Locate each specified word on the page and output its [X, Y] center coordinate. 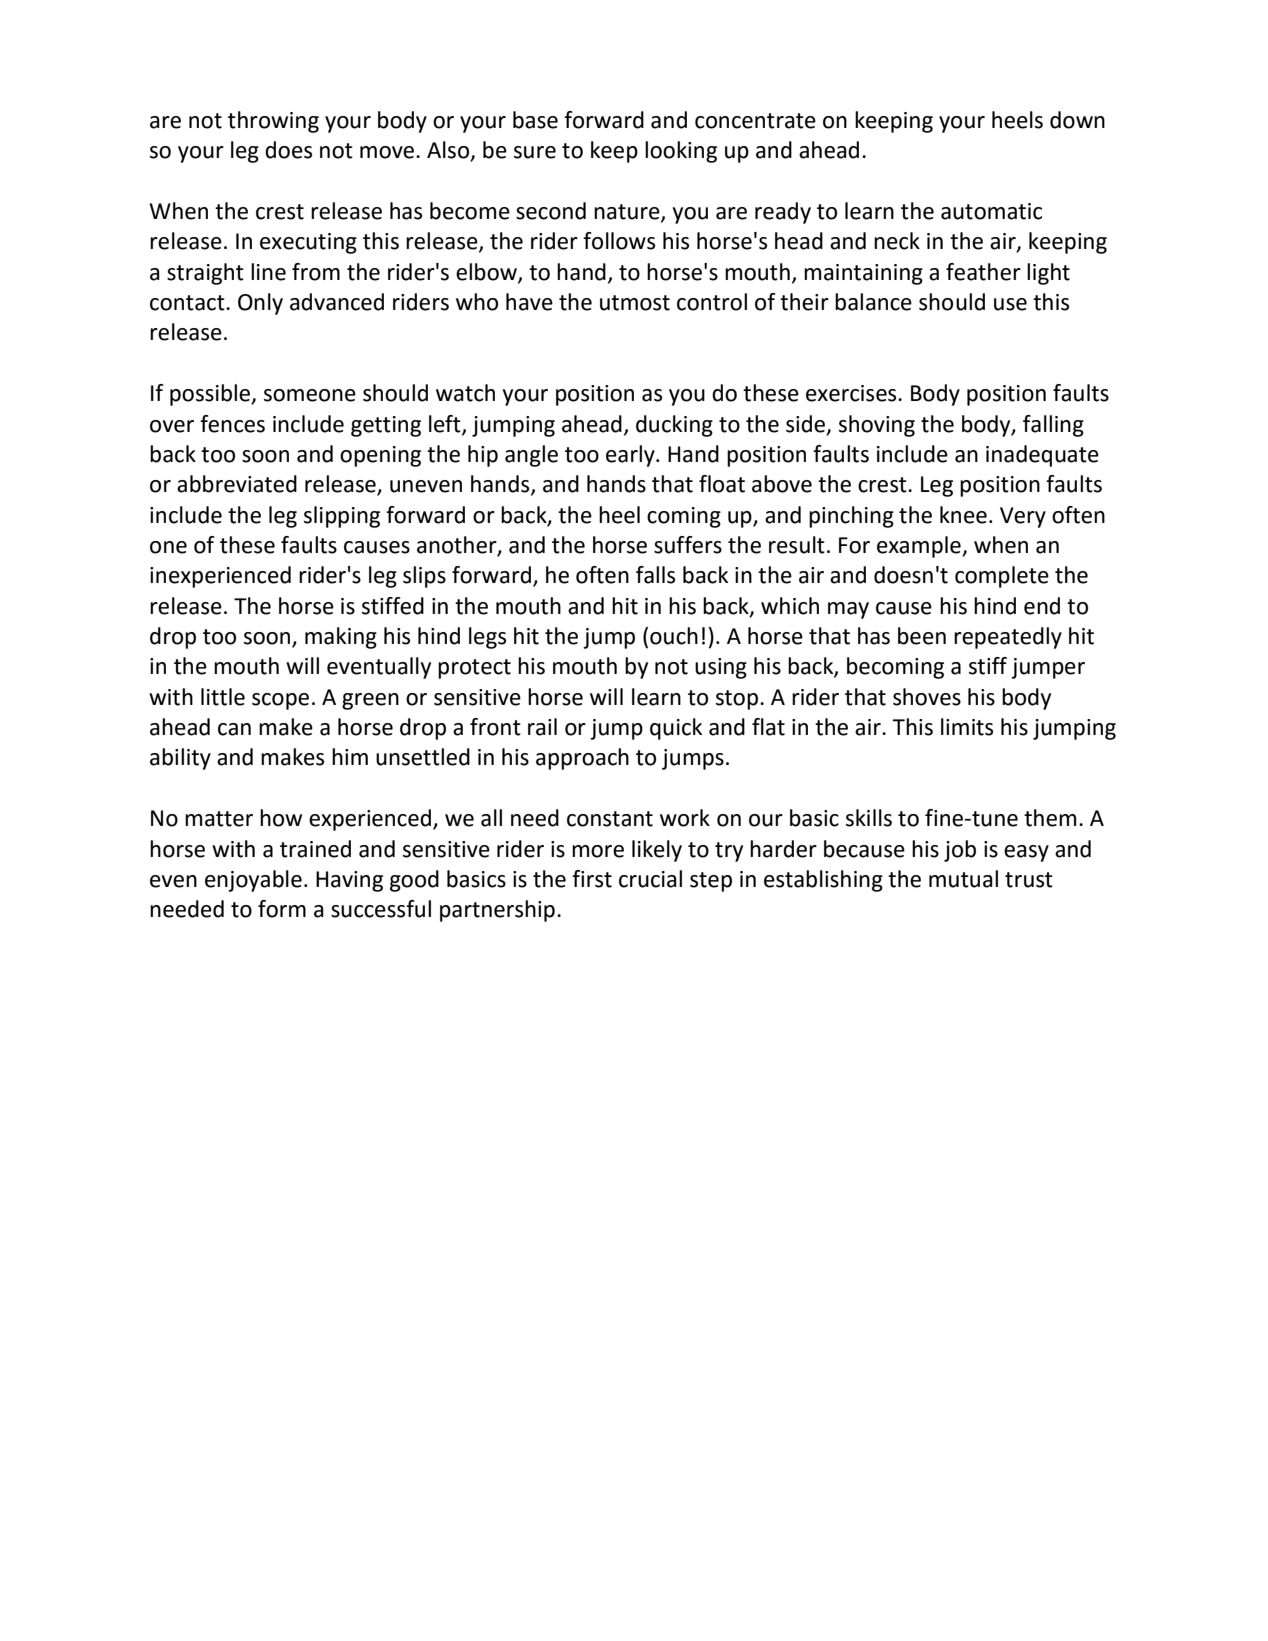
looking [681, 152]
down [1077, 120]
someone [310, 395]
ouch [674, 636]
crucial [650, 879]
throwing [273, 122]
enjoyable [253, 881]
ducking [674, 426]
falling [1053, 426]
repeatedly [1008, 638]
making [341, 638]
